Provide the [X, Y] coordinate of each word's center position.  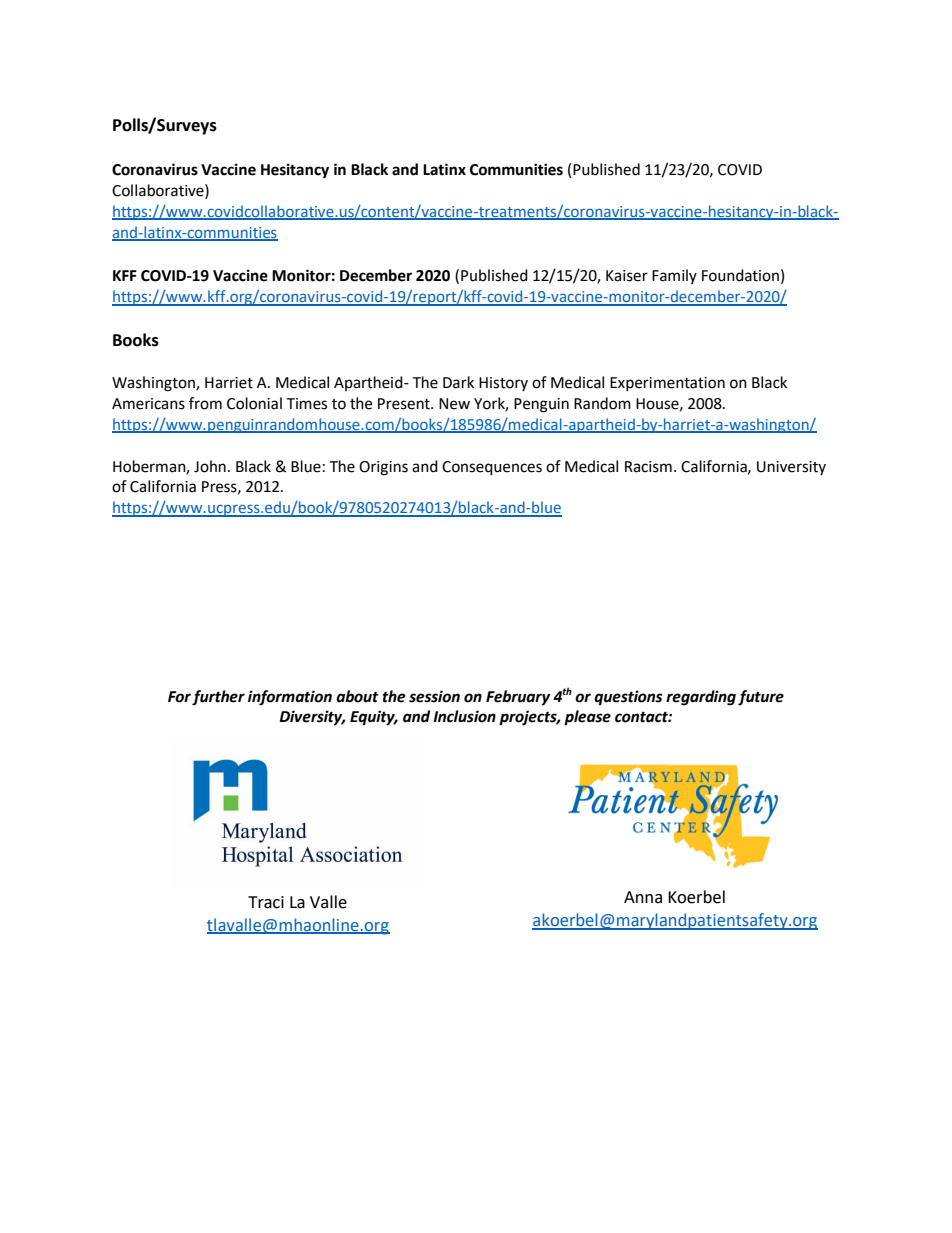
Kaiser [627, 276]
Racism [648, 467]
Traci [266, 902]
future [761, 698]
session [434, 696]
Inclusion [464, 716]
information [290, 698]
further [218, 698]
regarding [701, 698]
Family [674, 276]
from [205, 403]
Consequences [492, 468]
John [210, 466]
